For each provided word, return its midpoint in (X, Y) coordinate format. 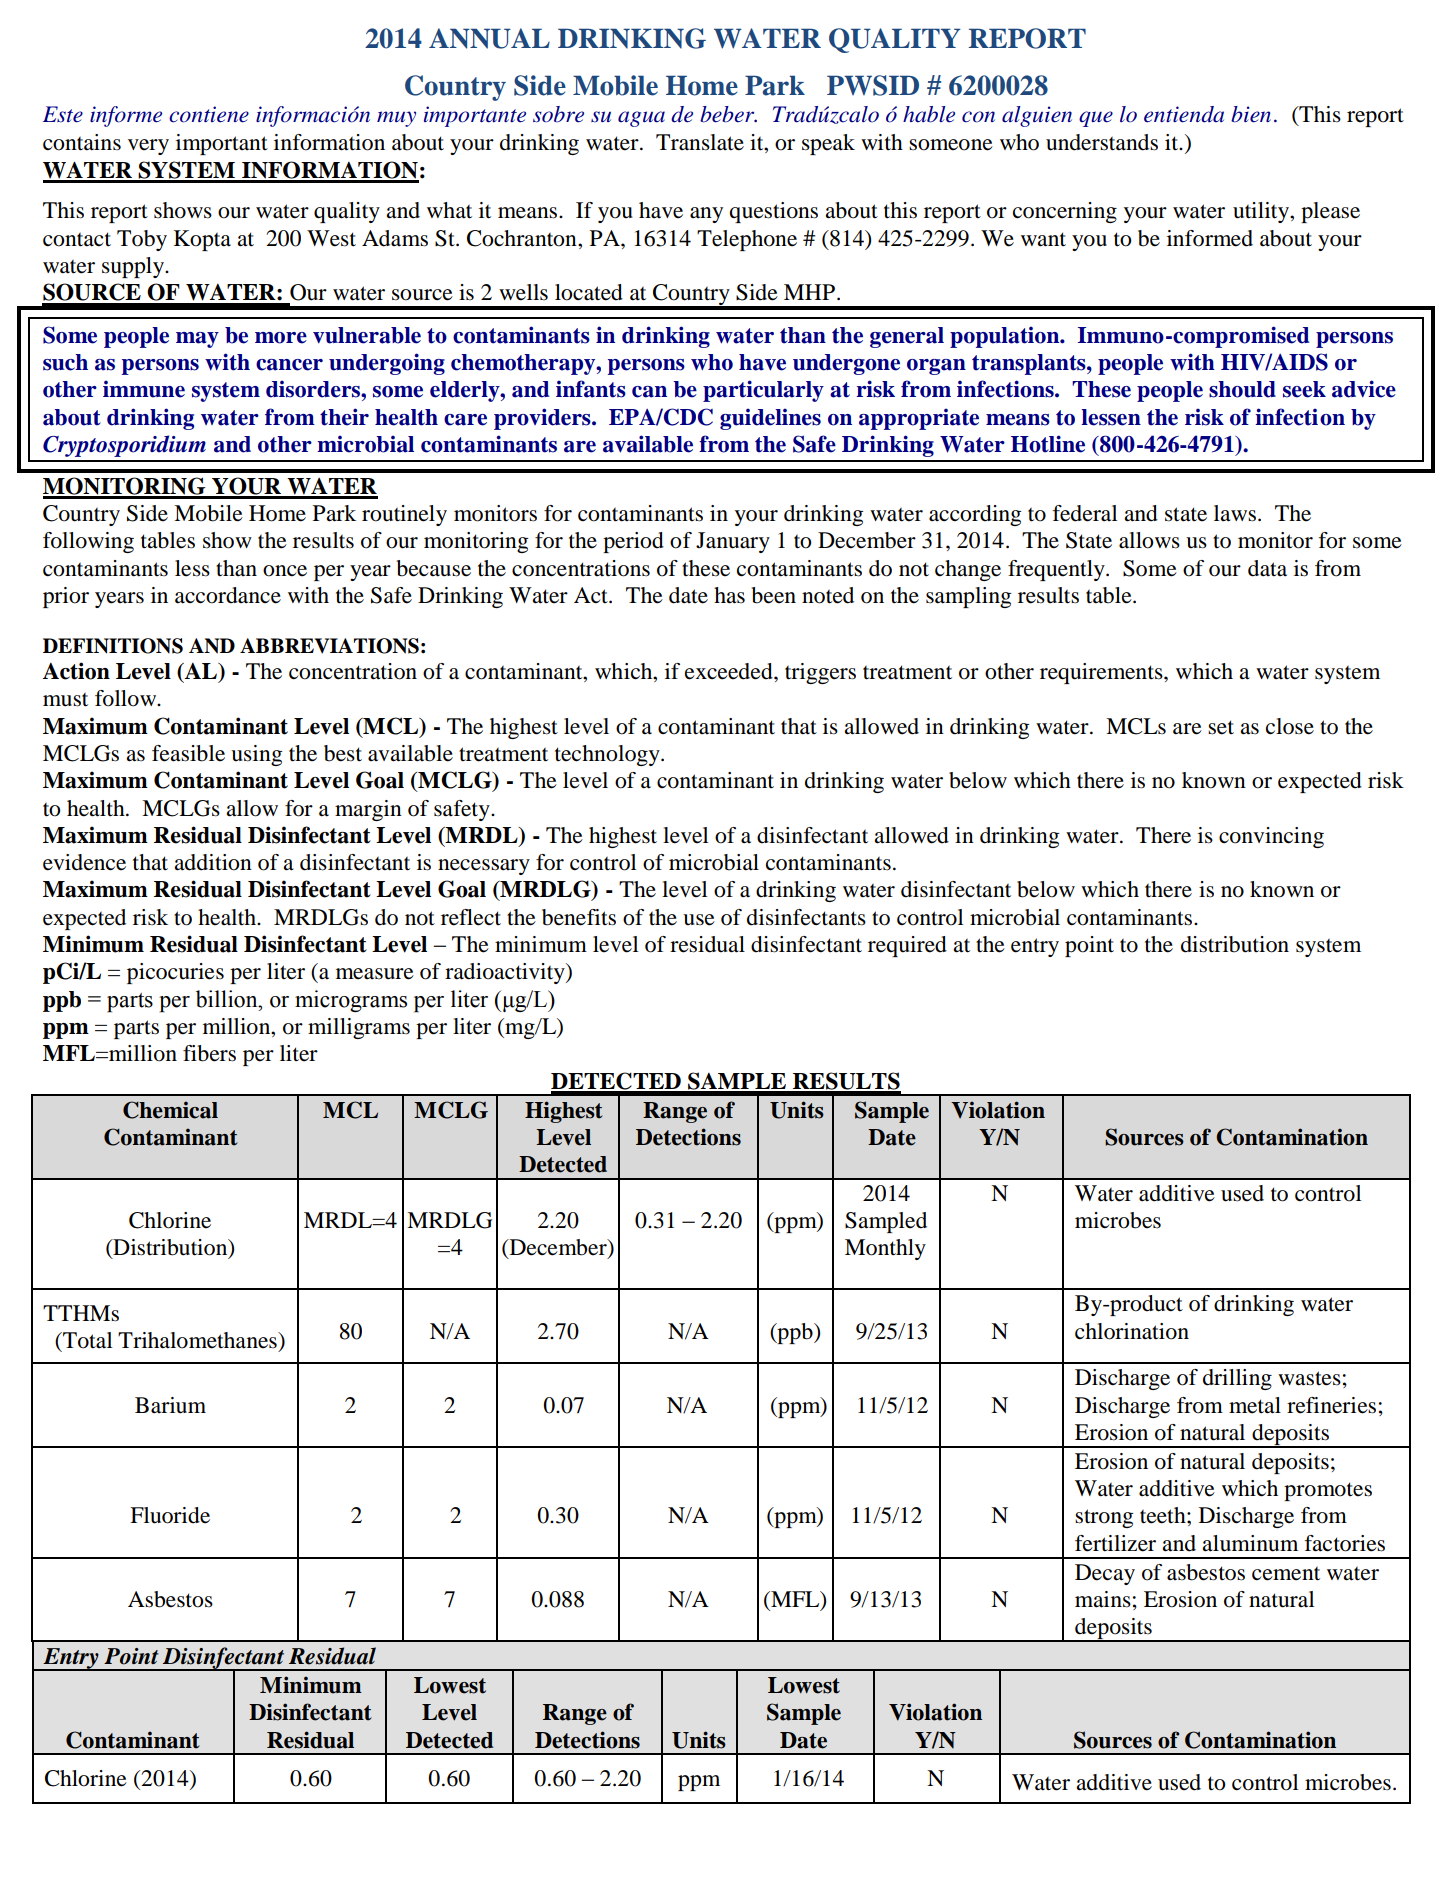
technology (608, 755)
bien (1251, 114)
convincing (1271, 837)
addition (213, 862)
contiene (209, 114)
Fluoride (170, 1515)
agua (641, 119)
